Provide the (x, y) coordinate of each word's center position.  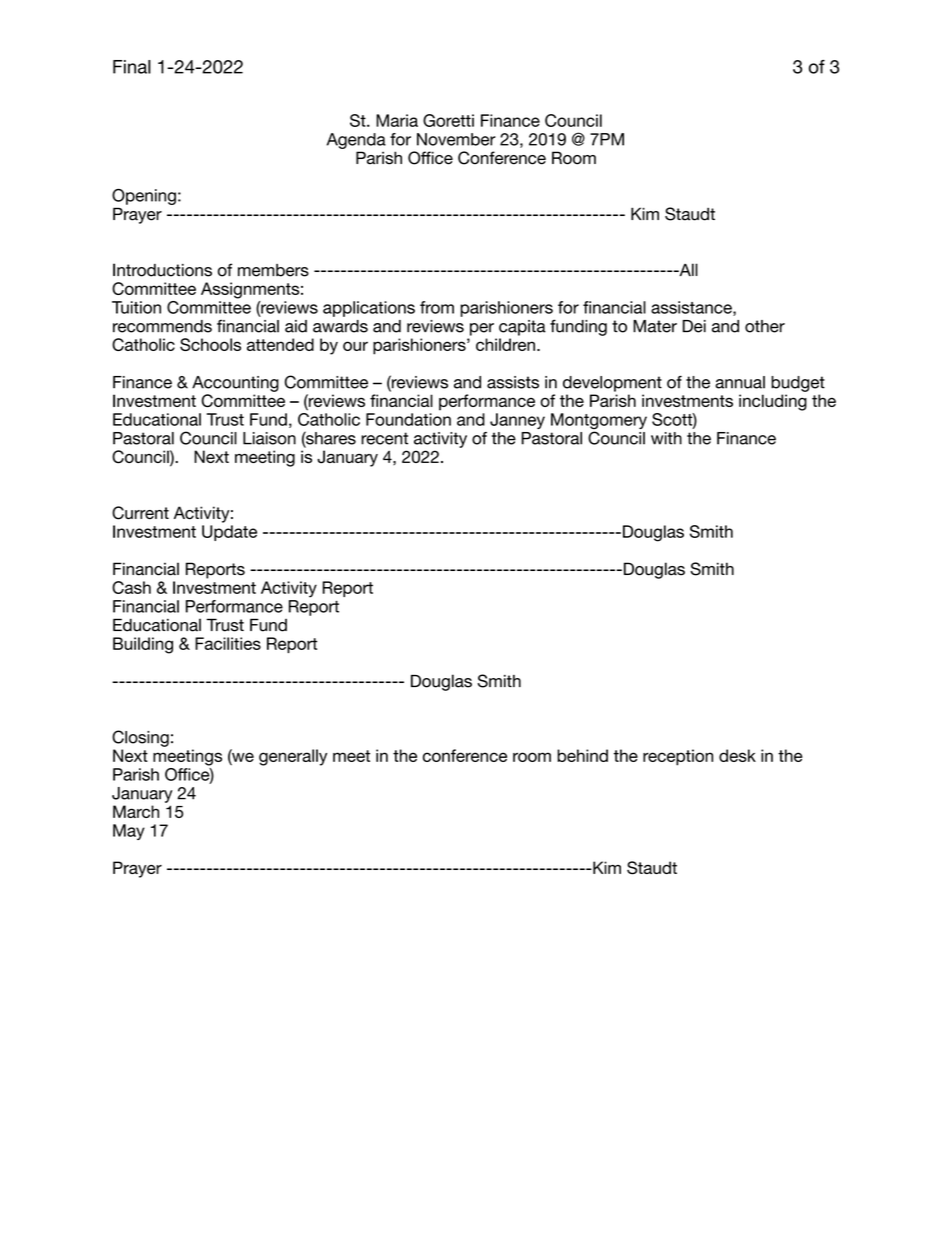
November (456, 139)
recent (384, 438)
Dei (694, 326)
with (666, 438)
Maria (397, 120)
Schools (210, 344)
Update (229, 533)
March (136, 811)
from (437, 307)
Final (132, 67)
